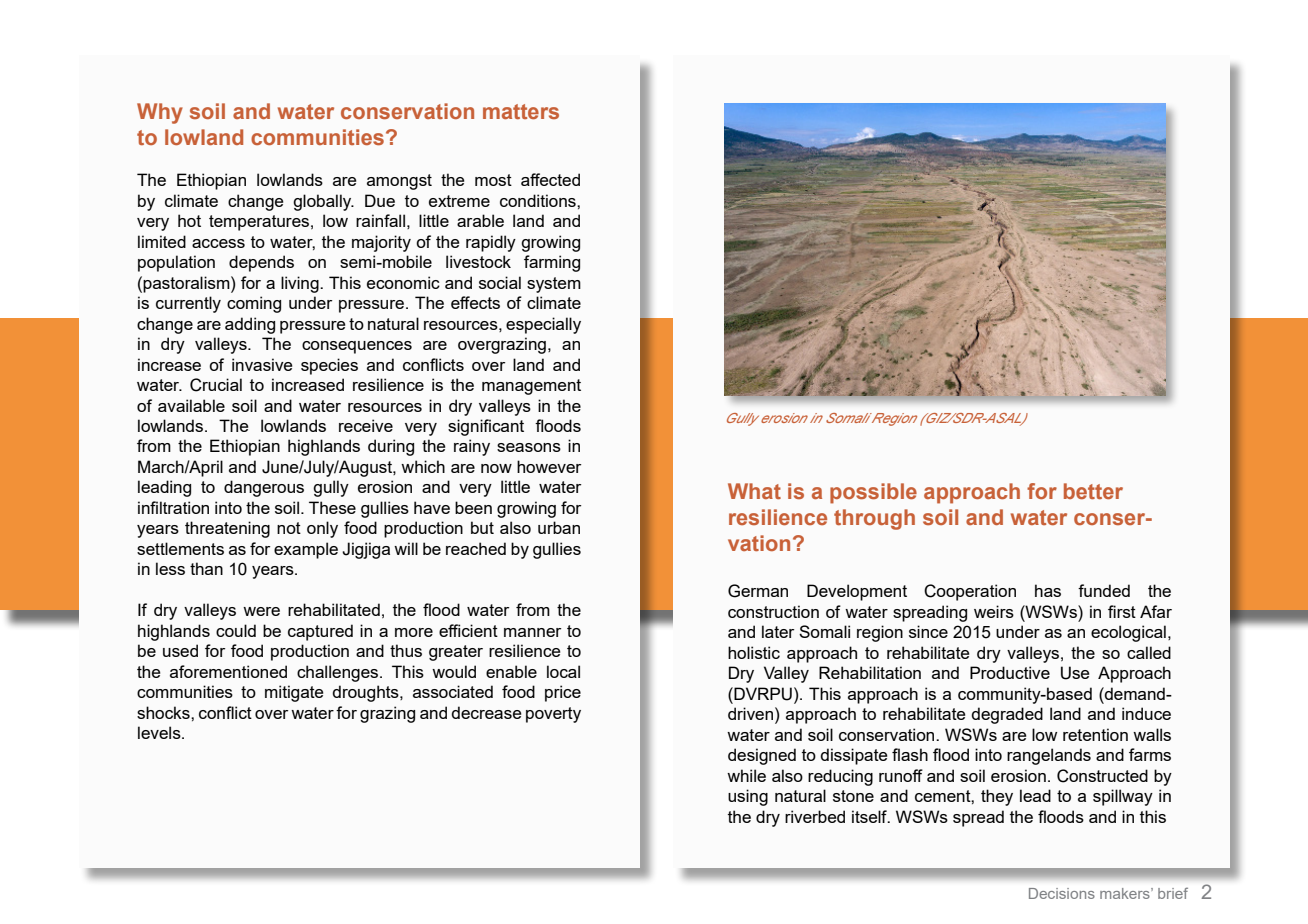  Describe the element at coordinates (264, 488) in the image. I see `dangerous` at that location.
